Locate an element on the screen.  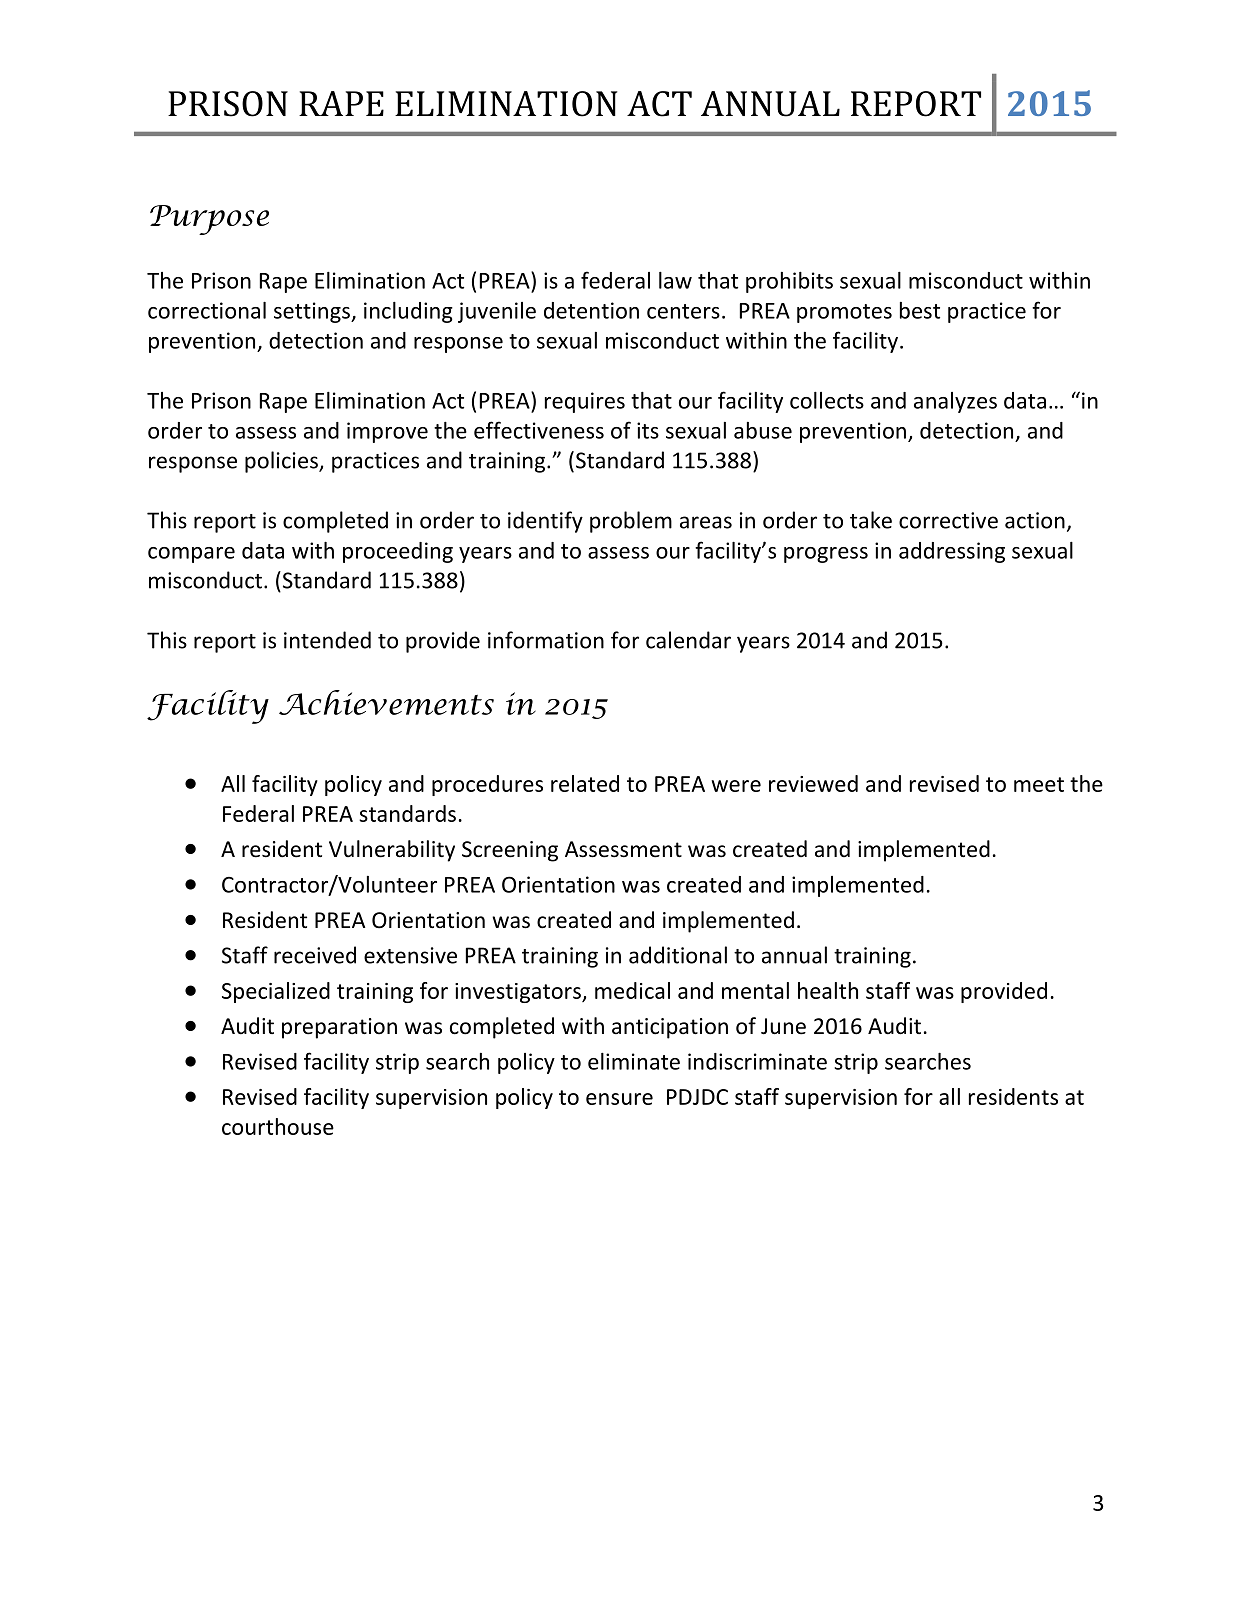
Vulnerability is located at coordinates (392, 851).
